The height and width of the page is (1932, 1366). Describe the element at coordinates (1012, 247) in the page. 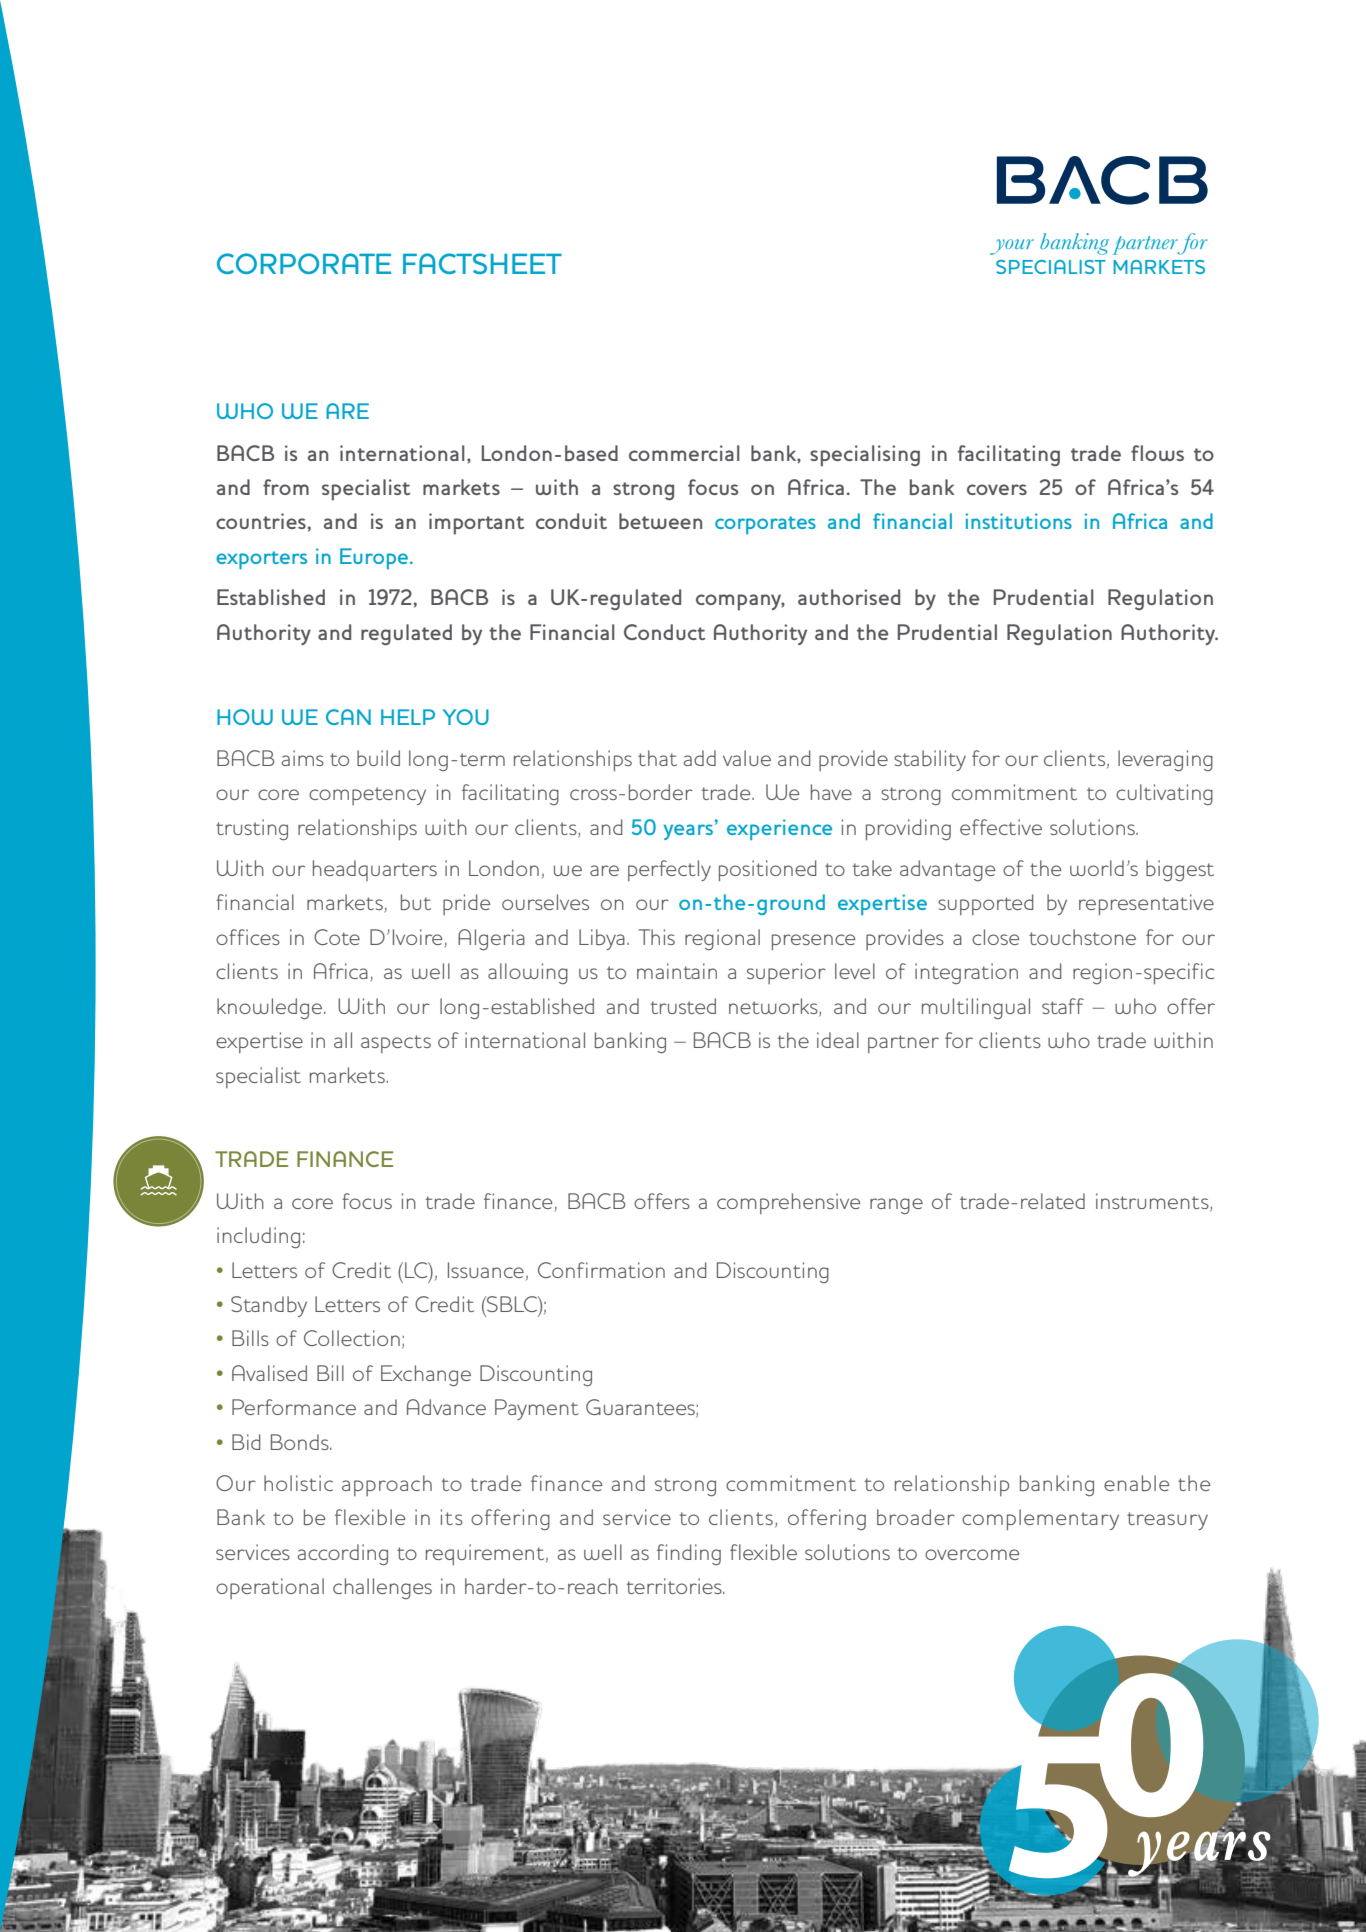

I see `your` at that location.
